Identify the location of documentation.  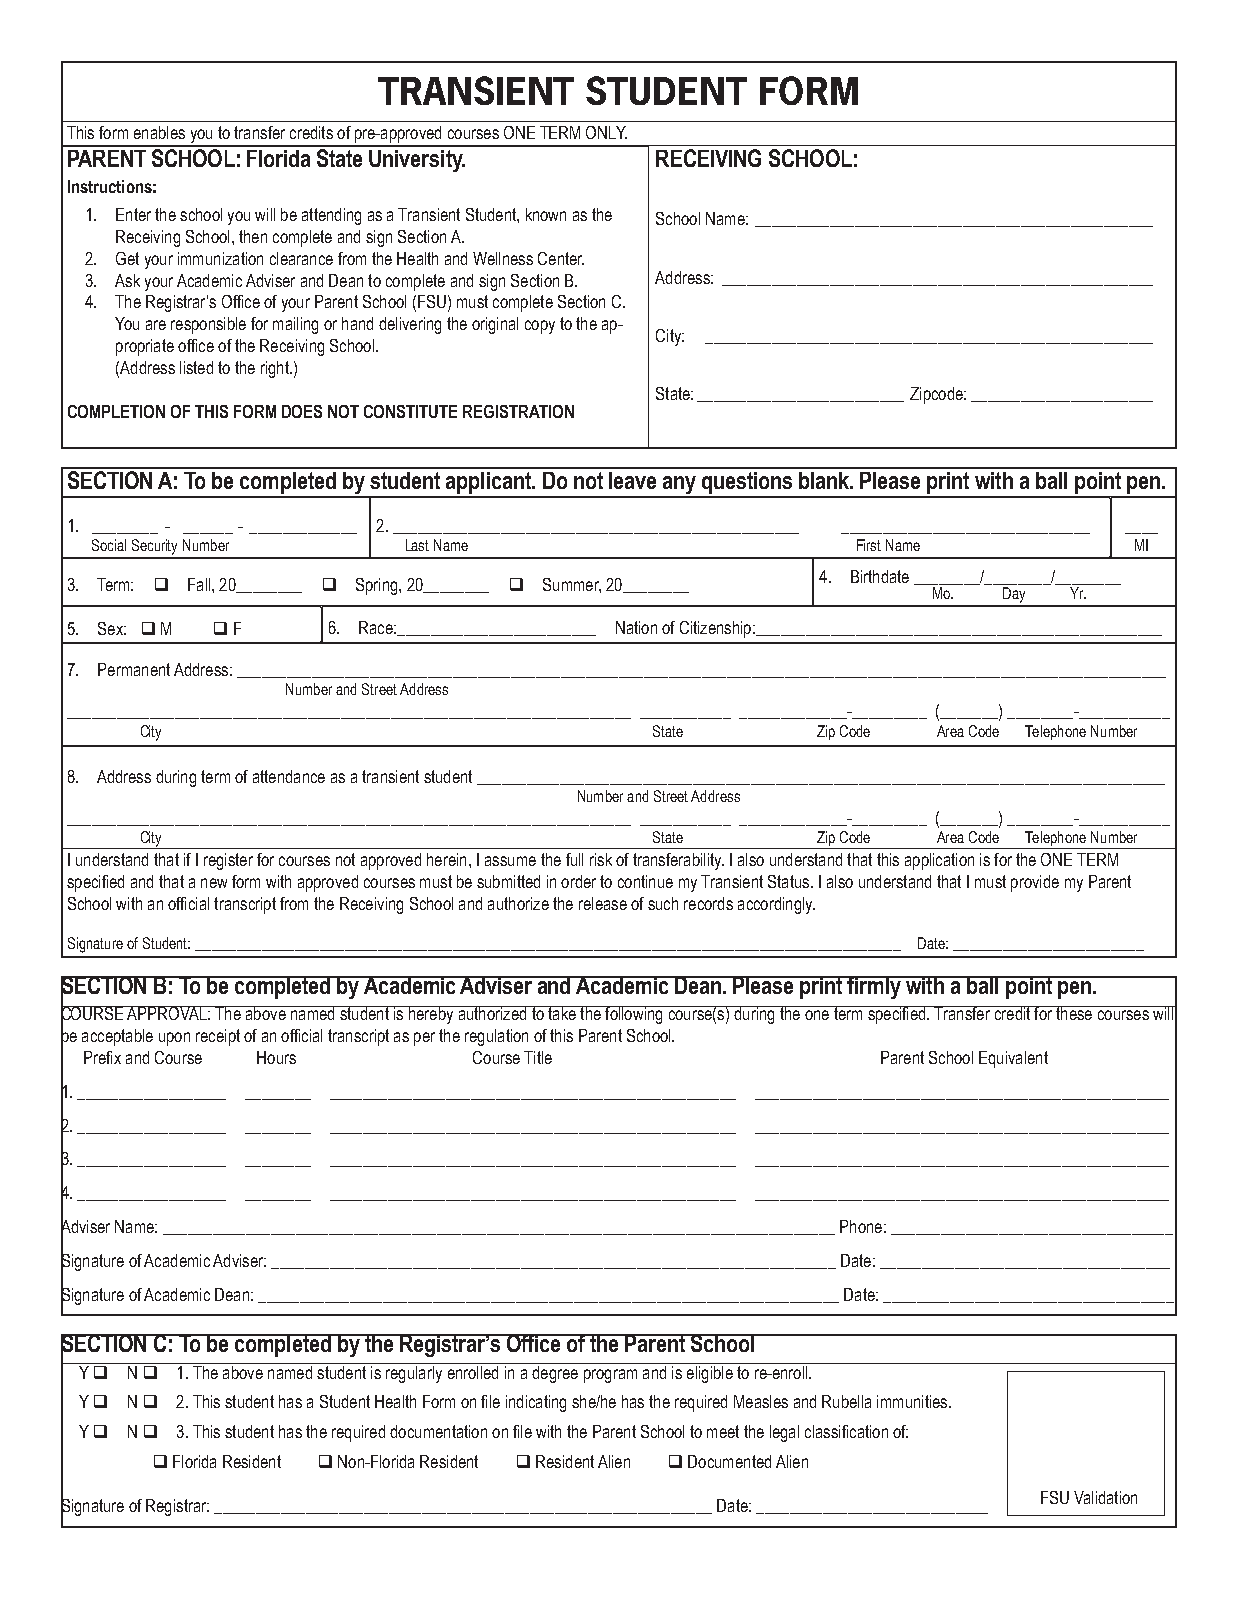
(438, 1431).
